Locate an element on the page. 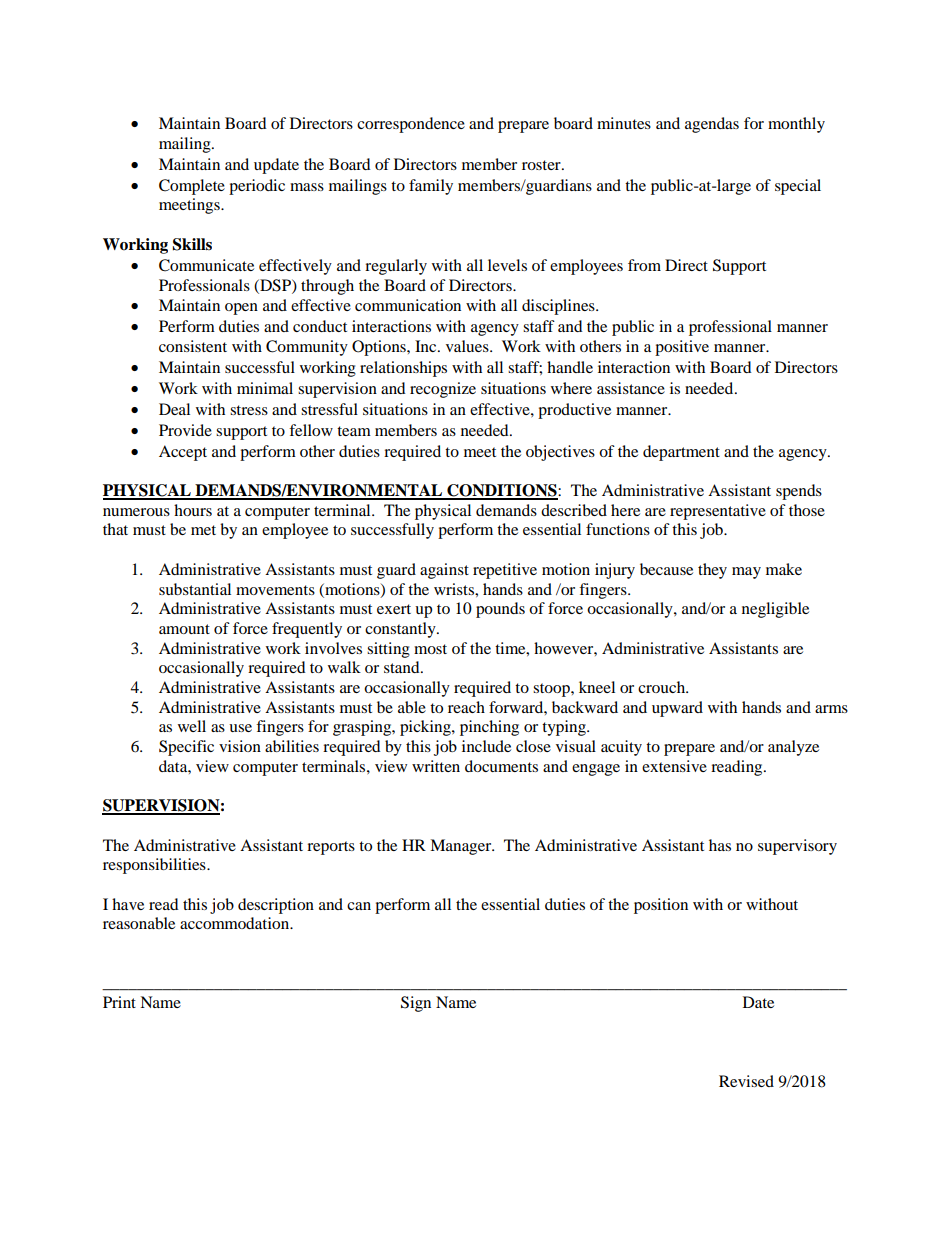 This image has width=952, height=1233. Complete is located at coordinates (192, 187).
